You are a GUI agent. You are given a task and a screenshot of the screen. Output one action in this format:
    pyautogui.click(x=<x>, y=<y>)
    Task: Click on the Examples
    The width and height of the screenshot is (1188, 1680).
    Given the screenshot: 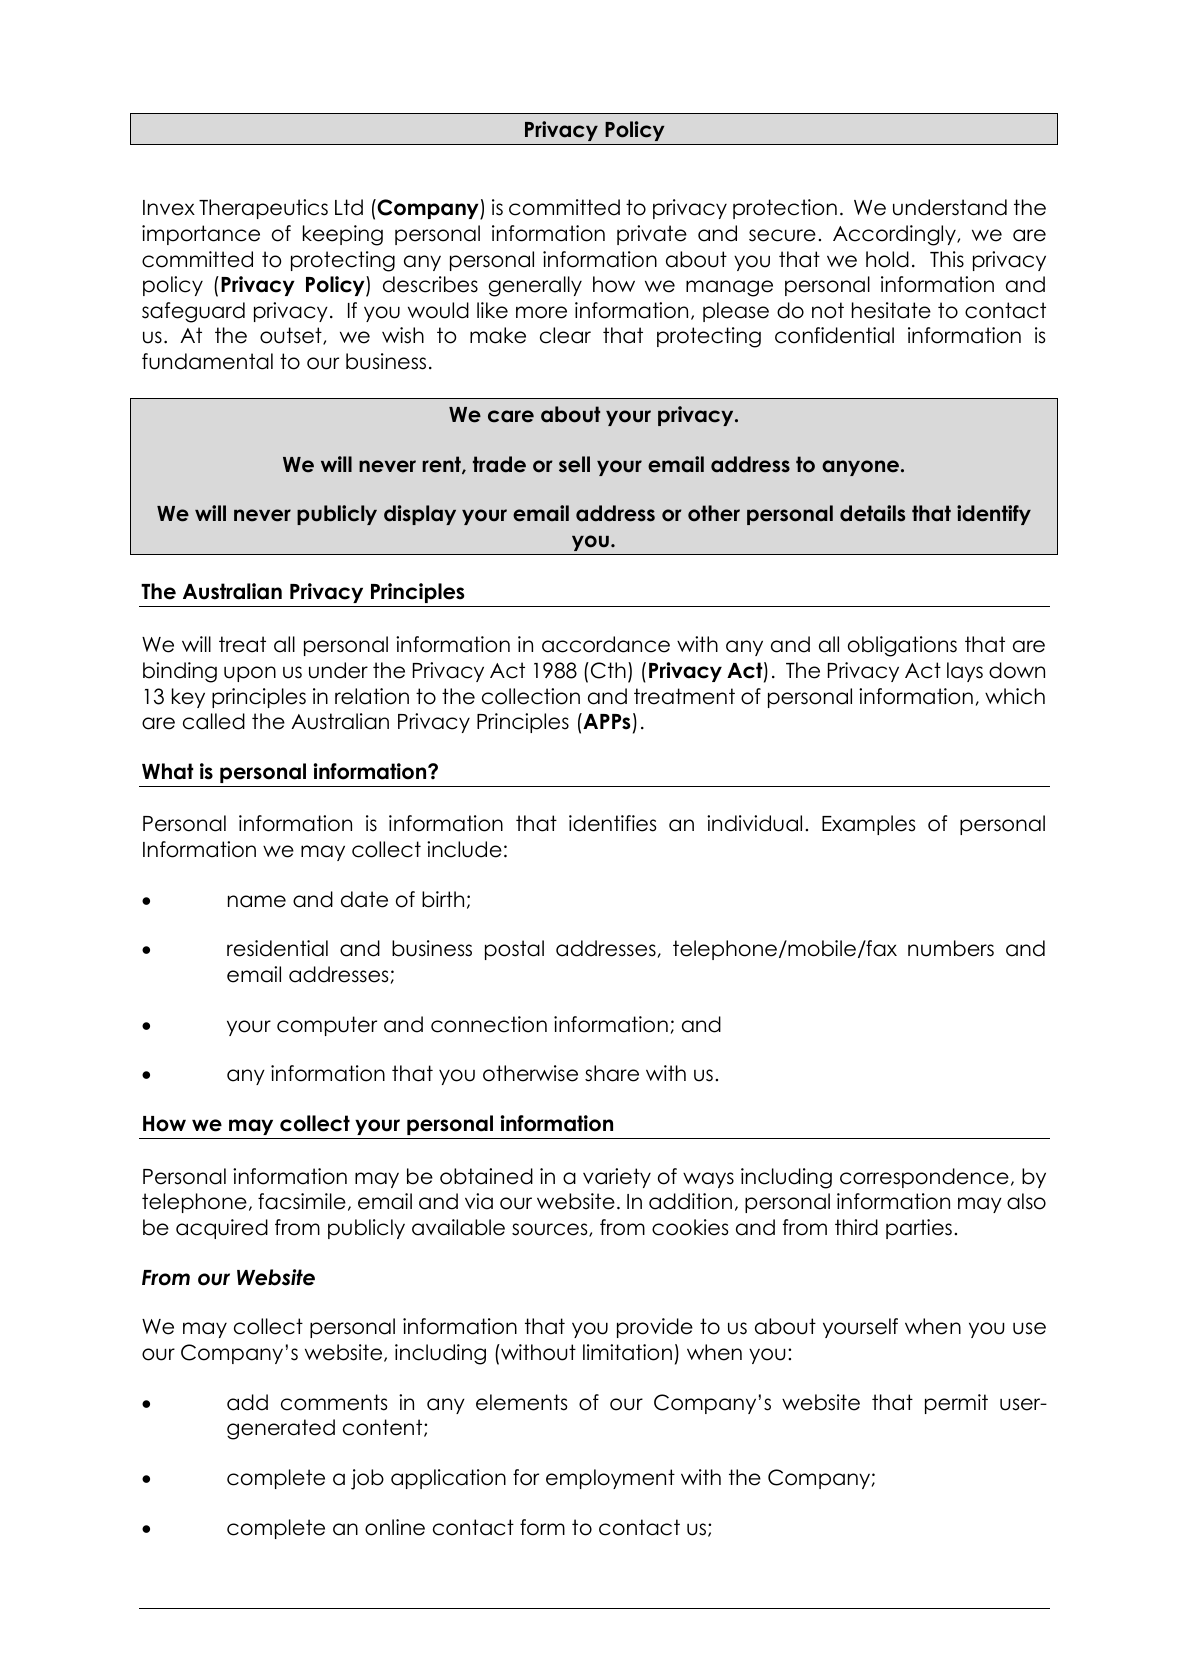 What is the action you would take?
    pyautogui.click(x=868, y=825)
